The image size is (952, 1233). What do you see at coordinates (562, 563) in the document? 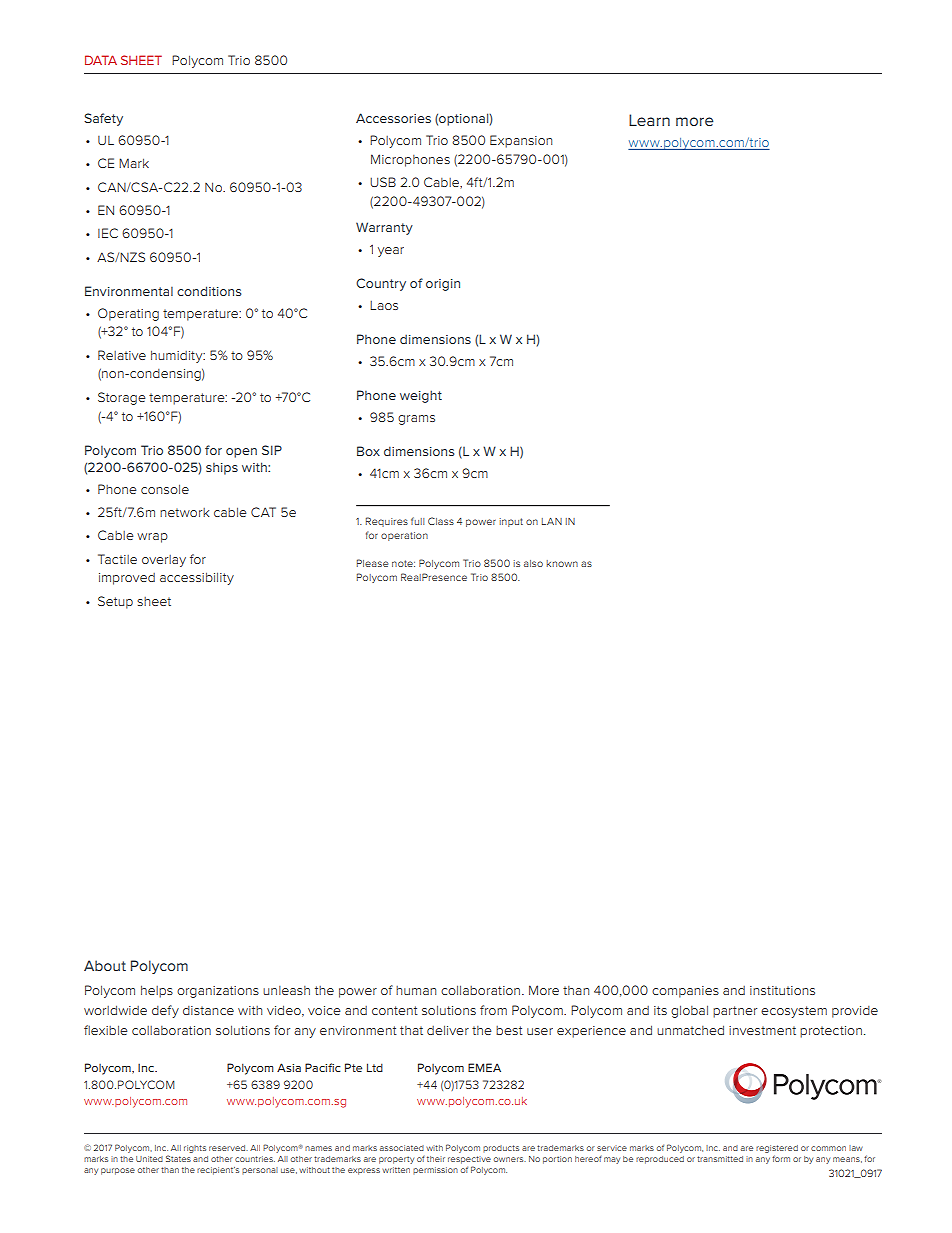
I see `known` at bounding box center [562, 563].
